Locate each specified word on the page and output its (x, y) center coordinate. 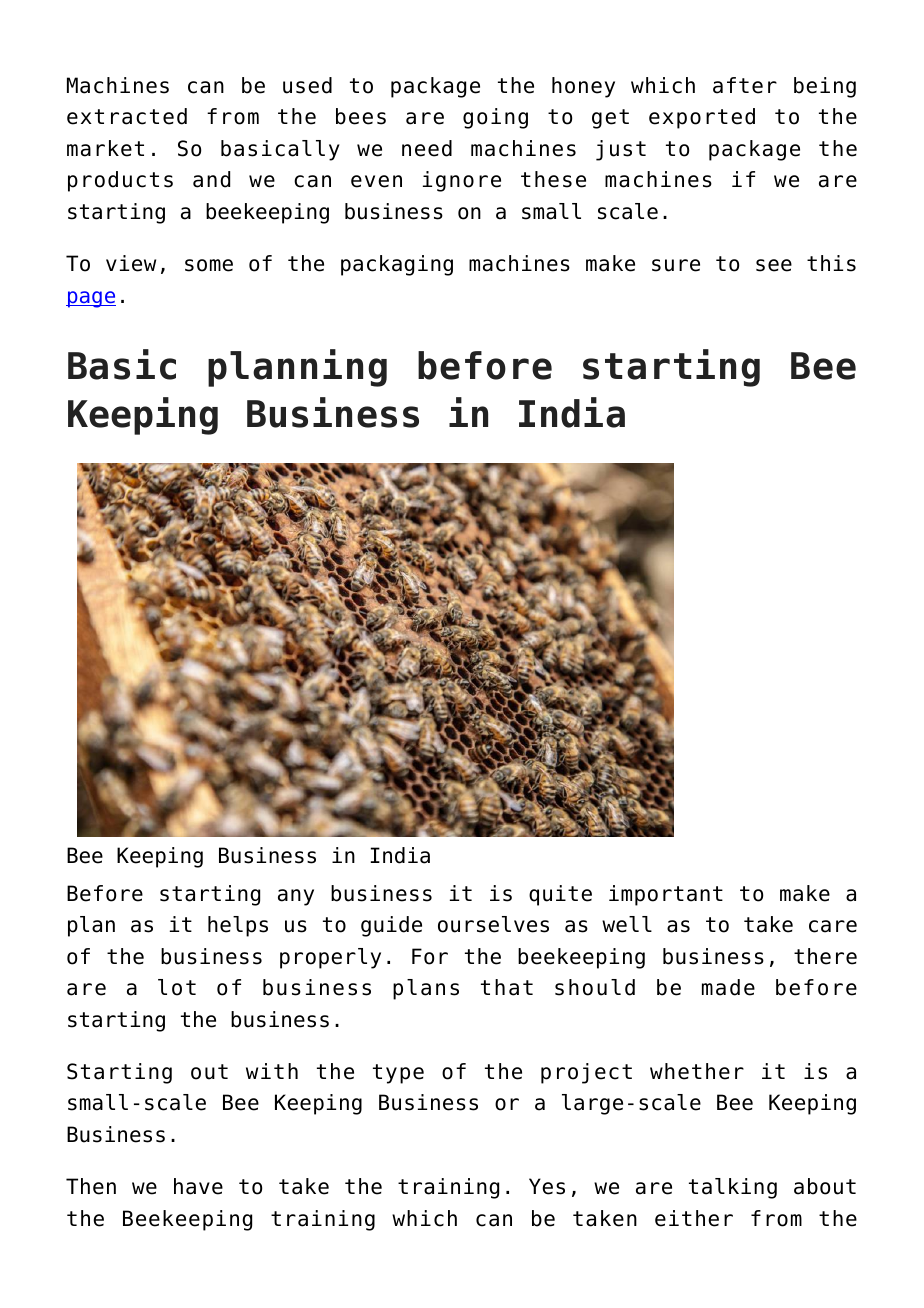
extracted (127, 116)
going (495, 118)
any (296, 897)
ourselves (493, 924)
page (91, 299)
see (774, 265)
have (198, 1186)
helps (238, 926)
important (666, 895)
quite (560, 895)
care (833, 926)
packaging (397, 265)
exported (702, 118)
